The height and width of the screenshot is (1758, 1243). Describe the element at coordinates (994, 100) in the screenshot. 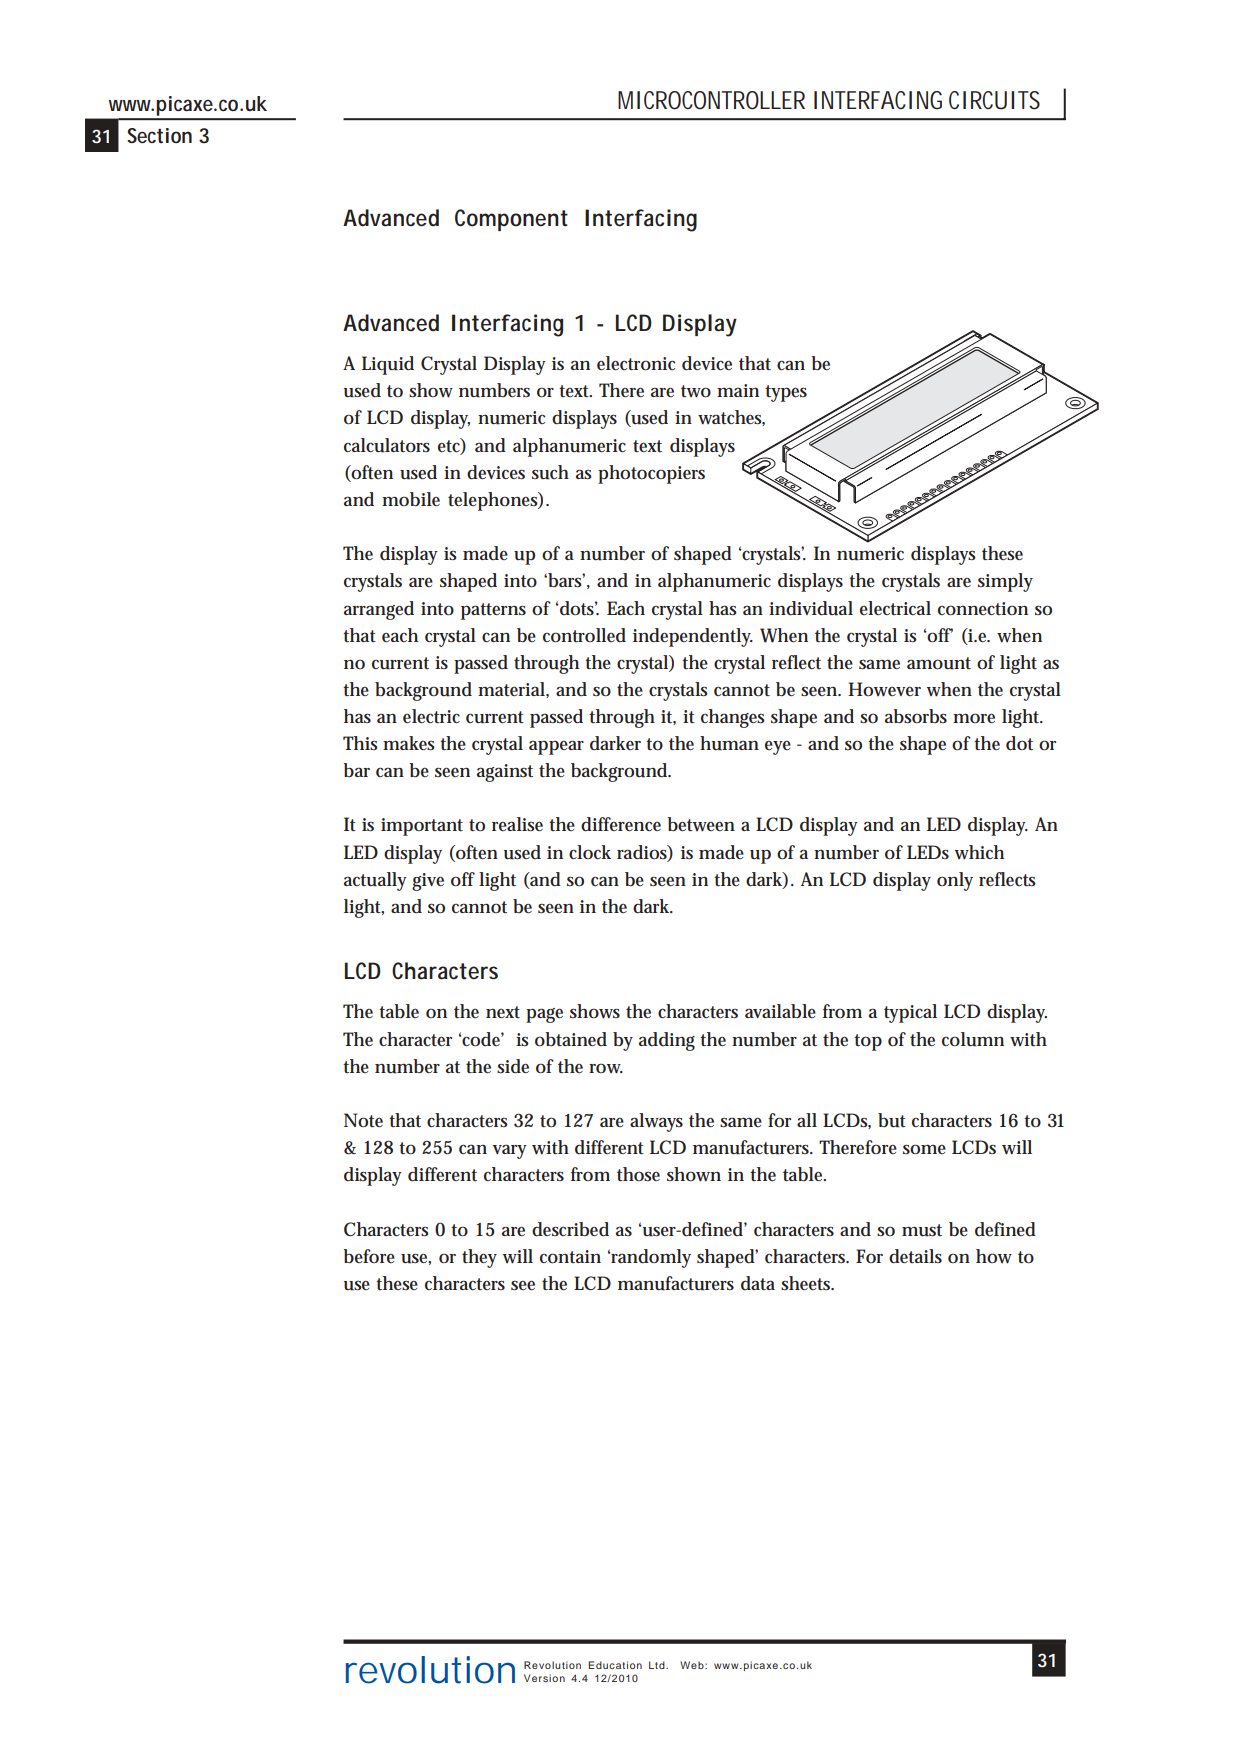

I see `CIRCUITS` at that location.
